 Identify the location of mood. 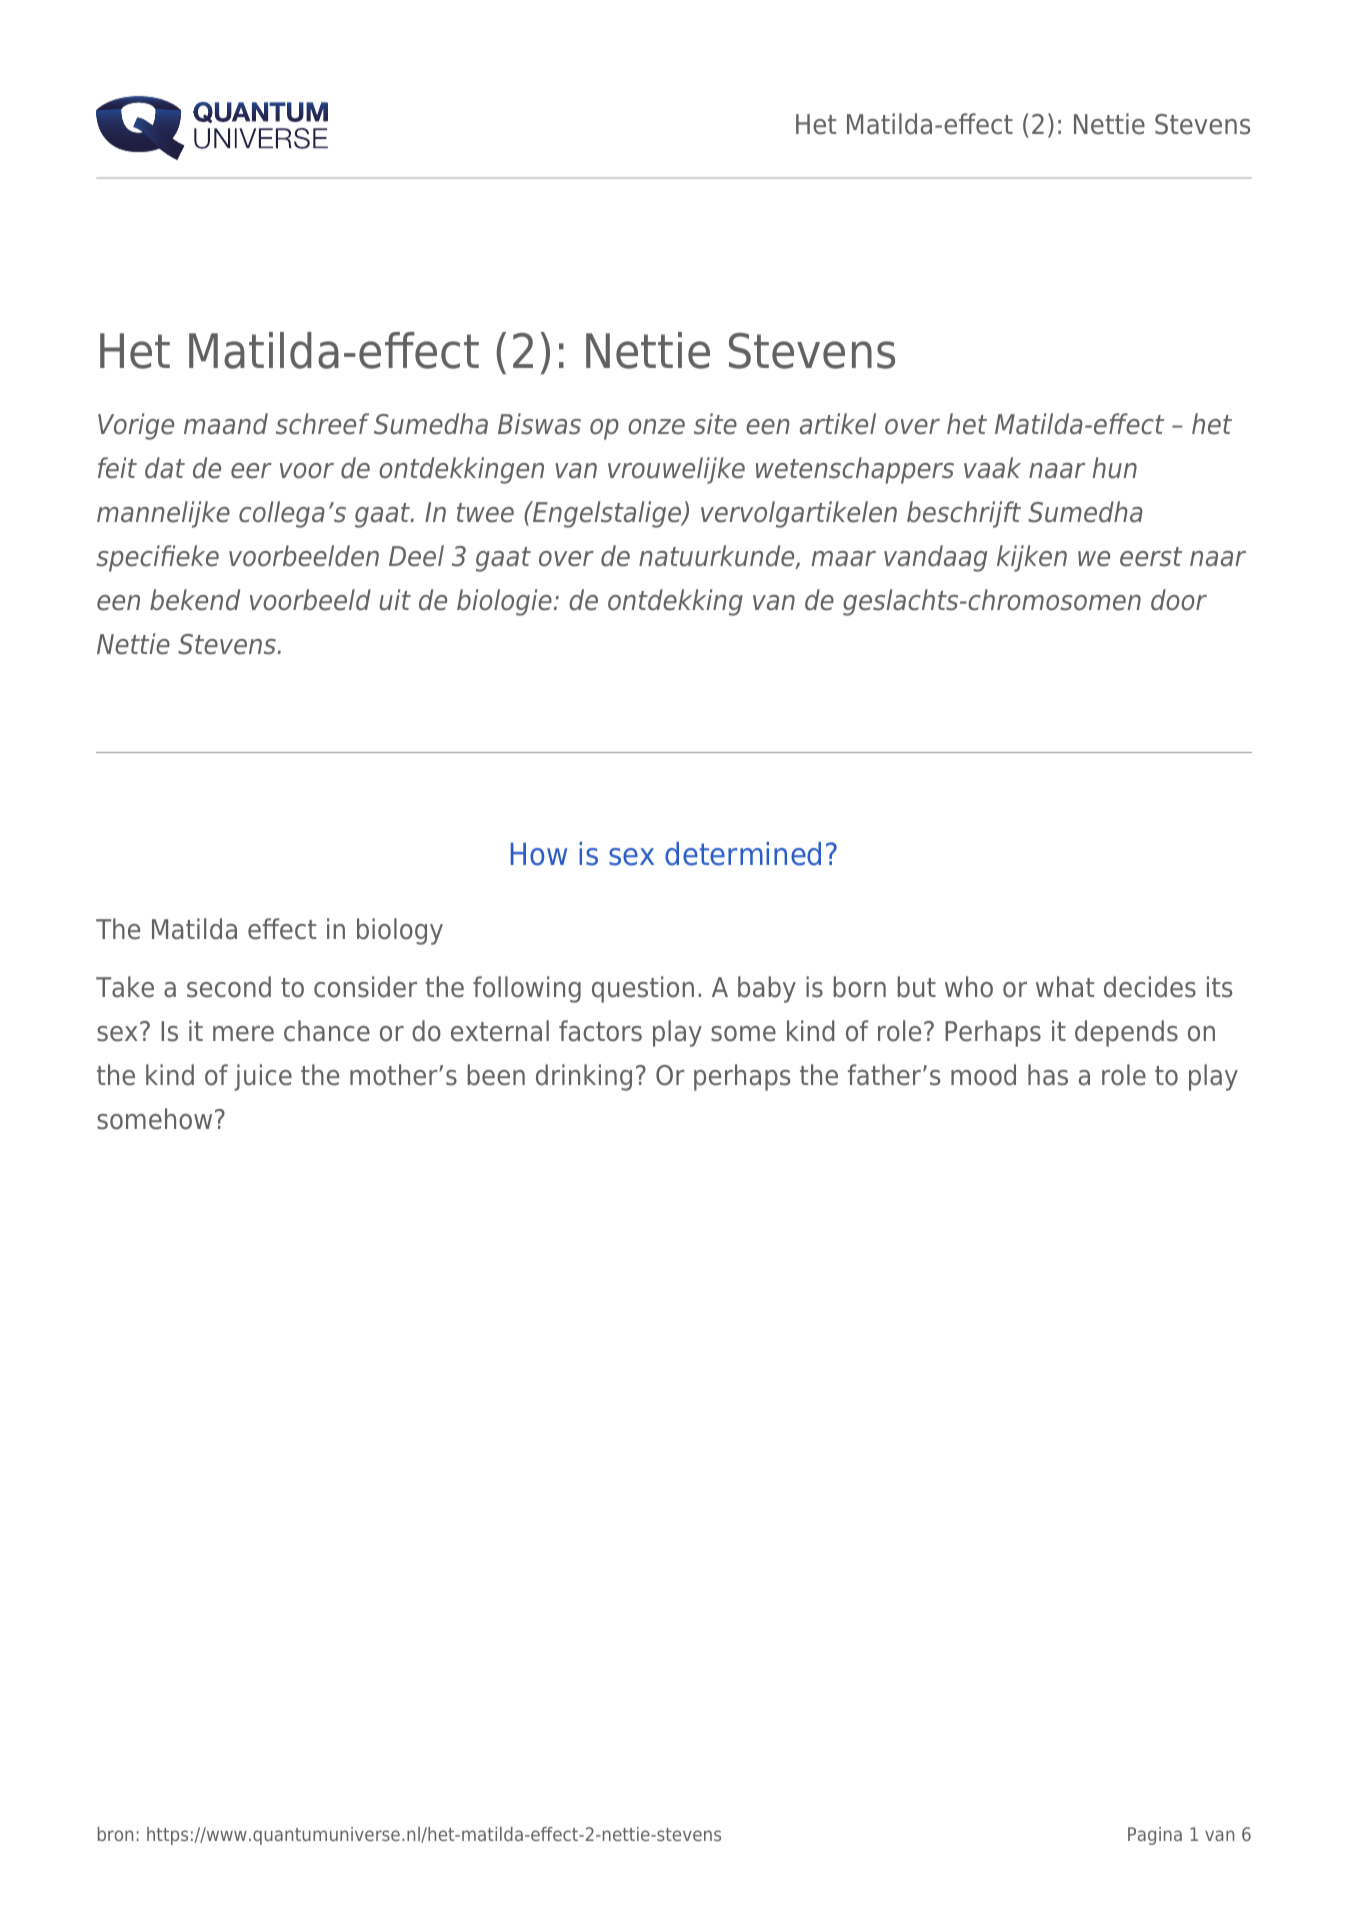
(983, 1075).
